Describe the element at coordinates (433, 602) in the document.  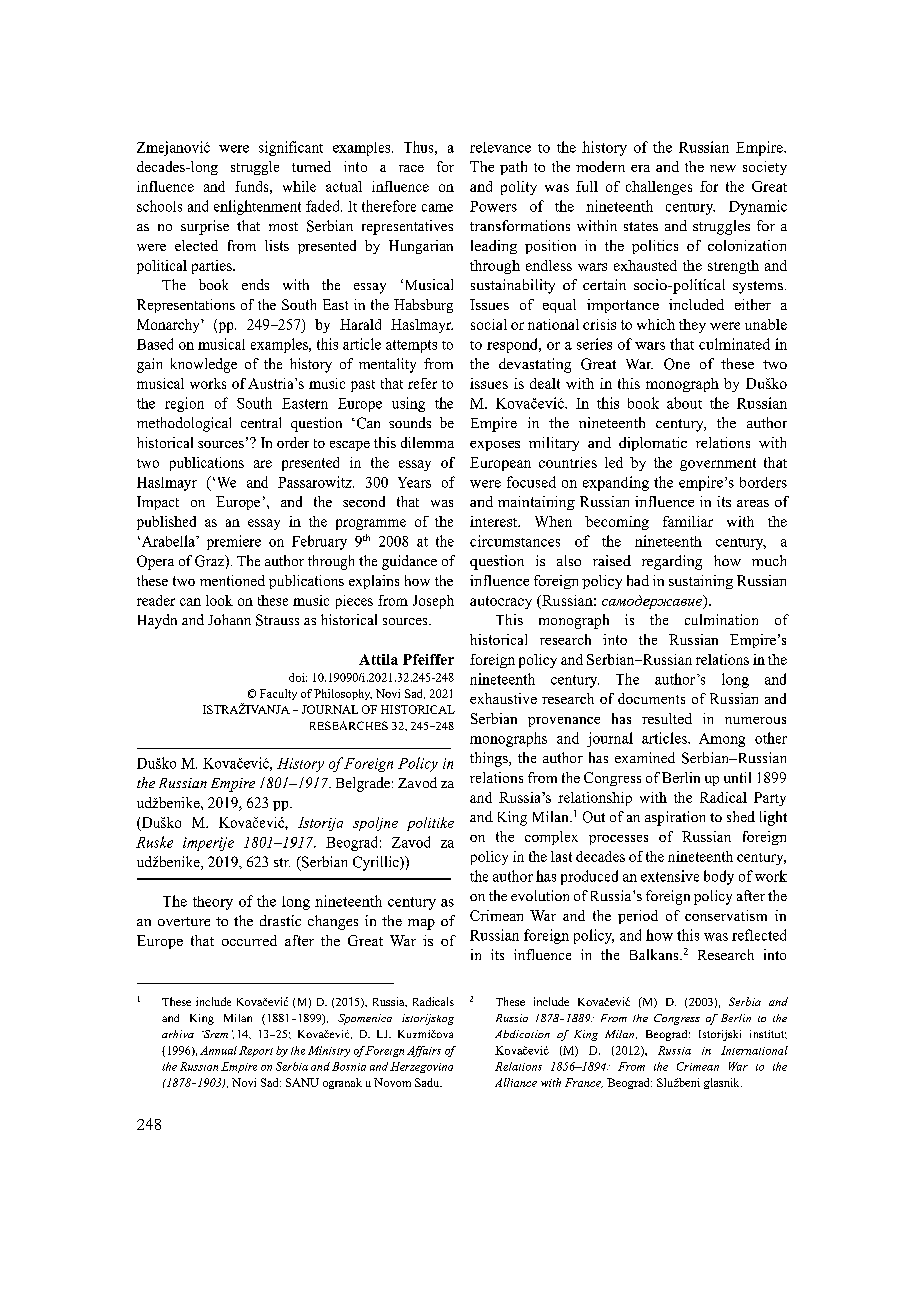
I see `Joseph` at that location.
